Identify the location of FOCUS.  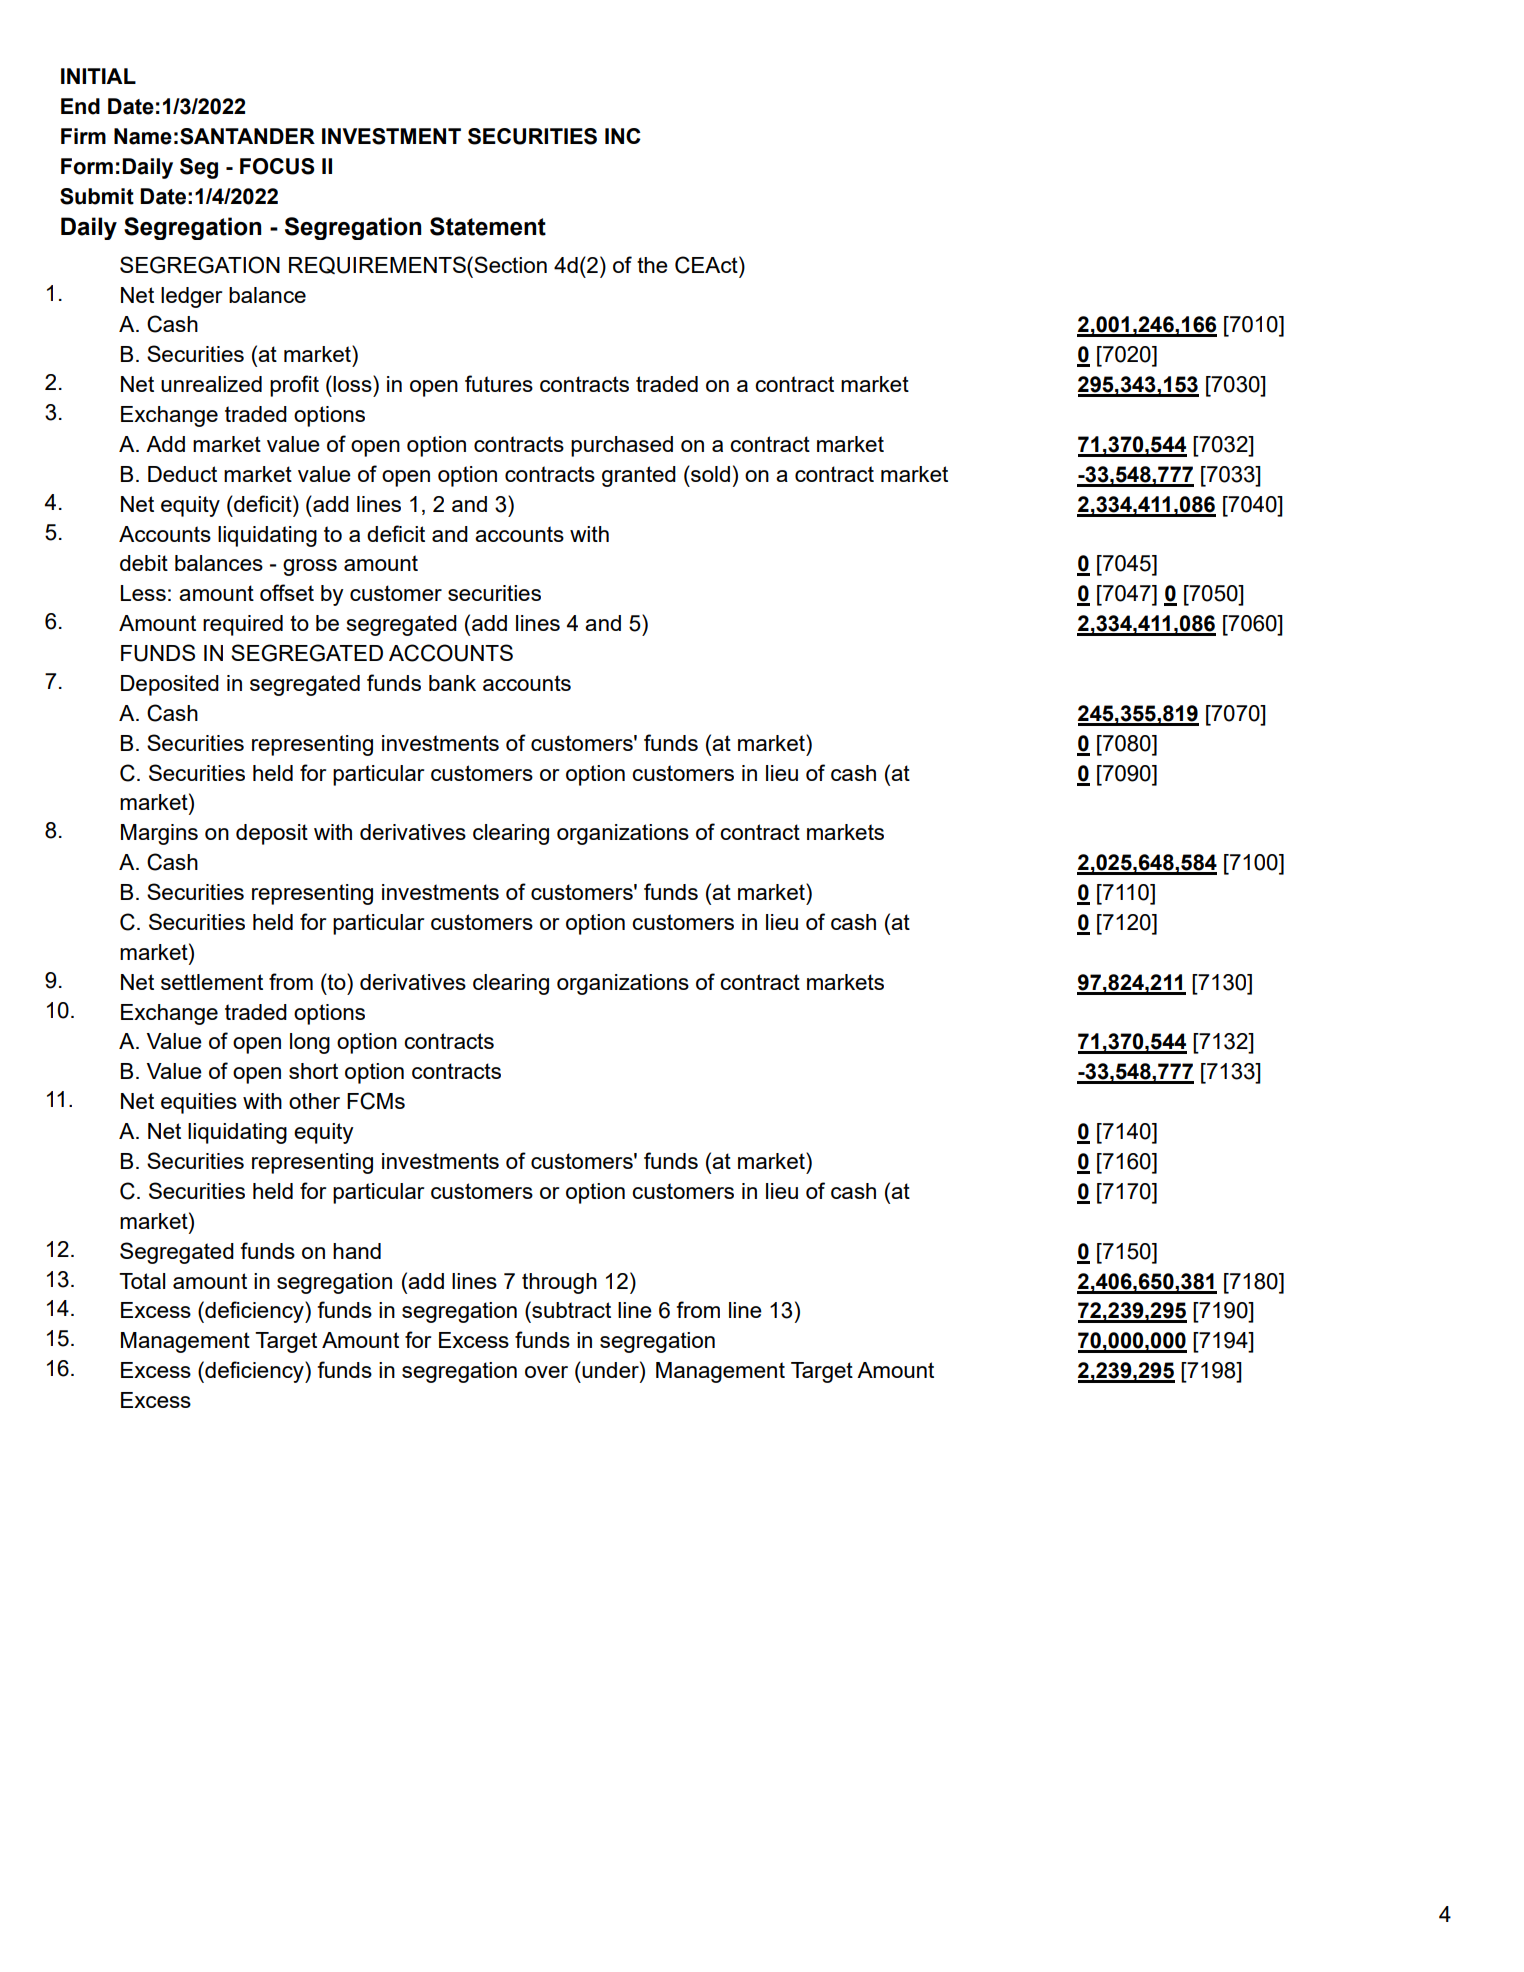
(277, 166).
